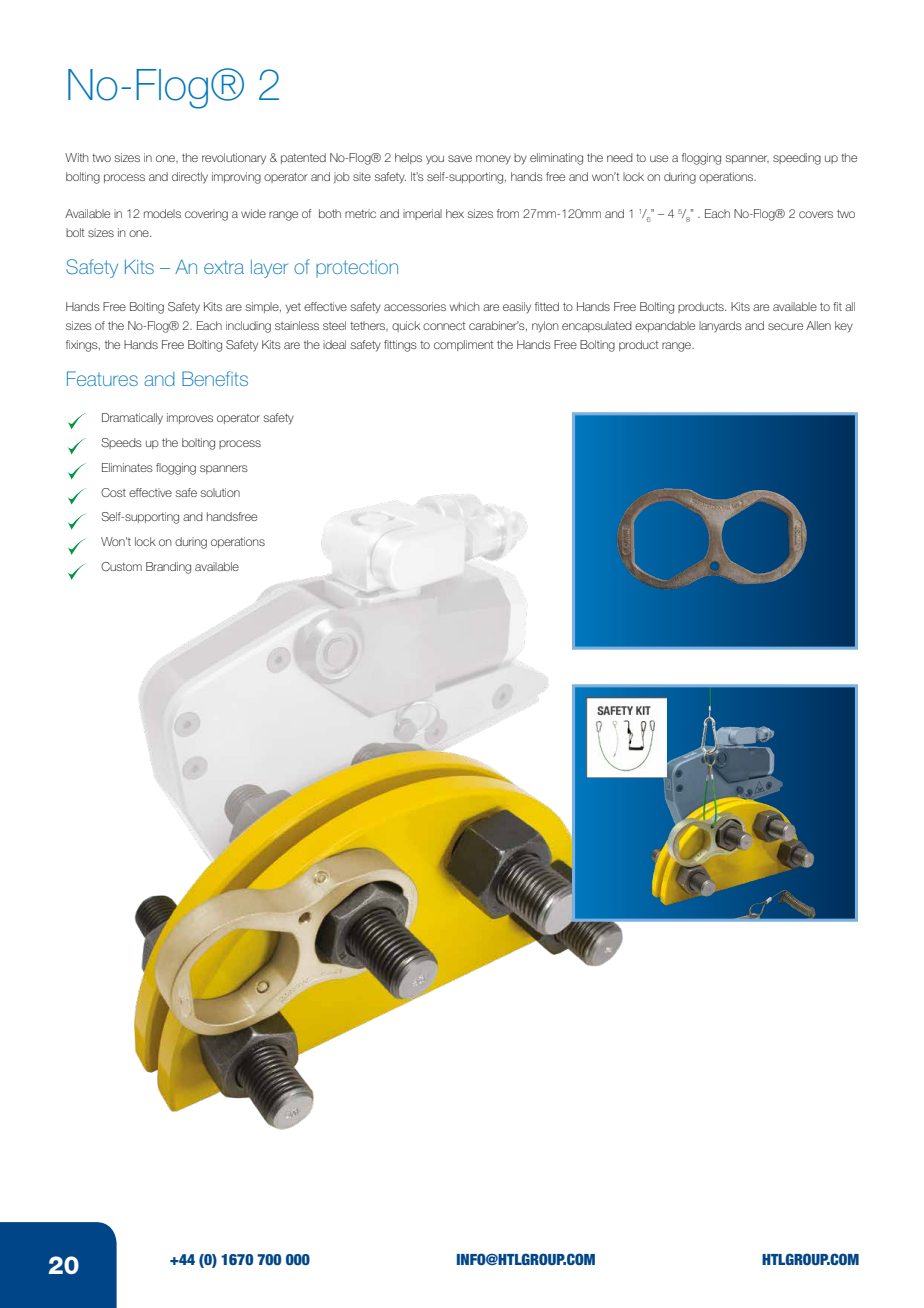  Describe the element at coordinates (190, 178) in the screenshot. I see `directly` at that location.
